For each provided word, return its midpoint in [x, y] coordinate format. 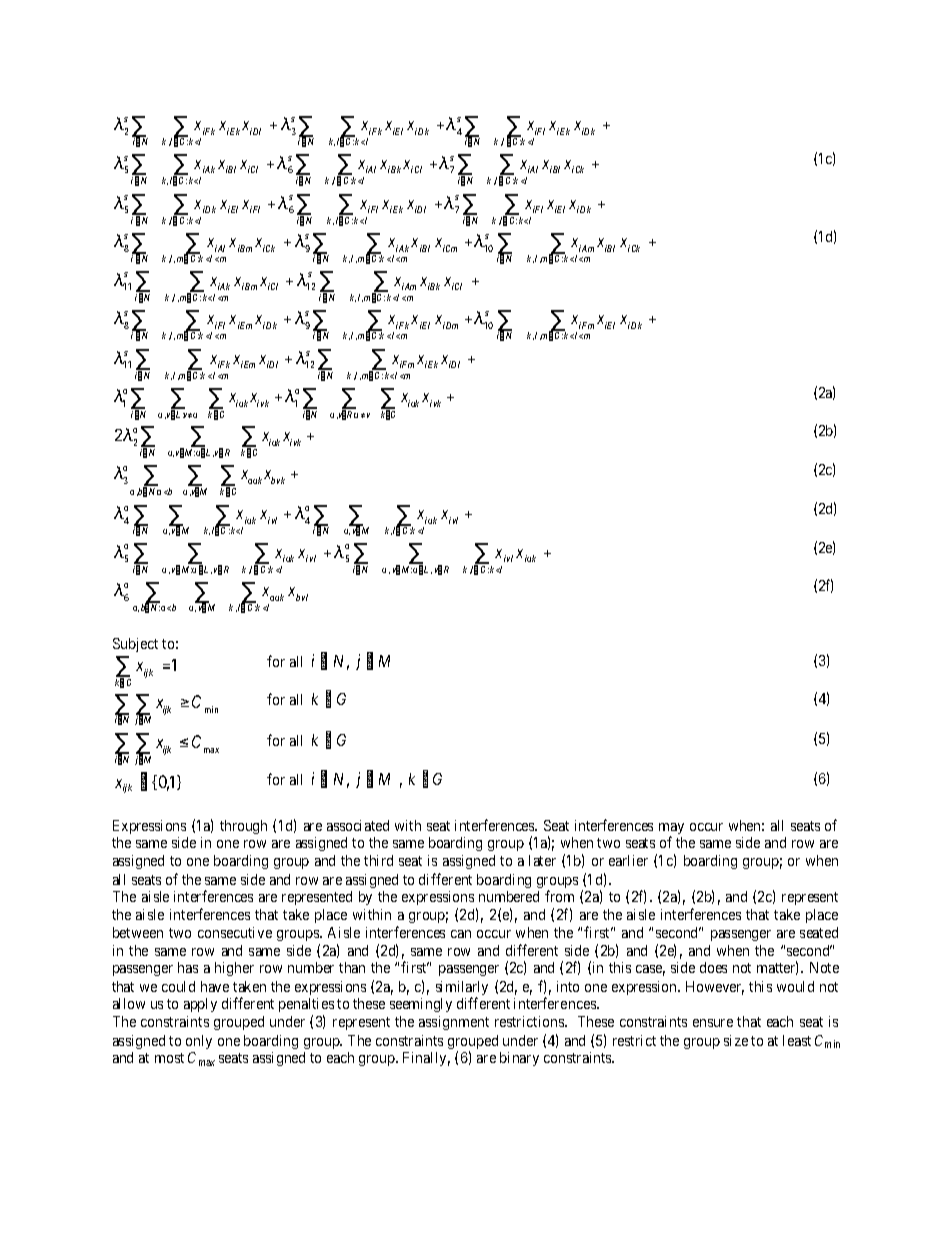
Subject [135, 645]
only [199, 1042]
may [671, 830]
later [542, 860]
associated [358, 825]
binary [519, 1059]
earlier [628, 860]
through [243, 827]
